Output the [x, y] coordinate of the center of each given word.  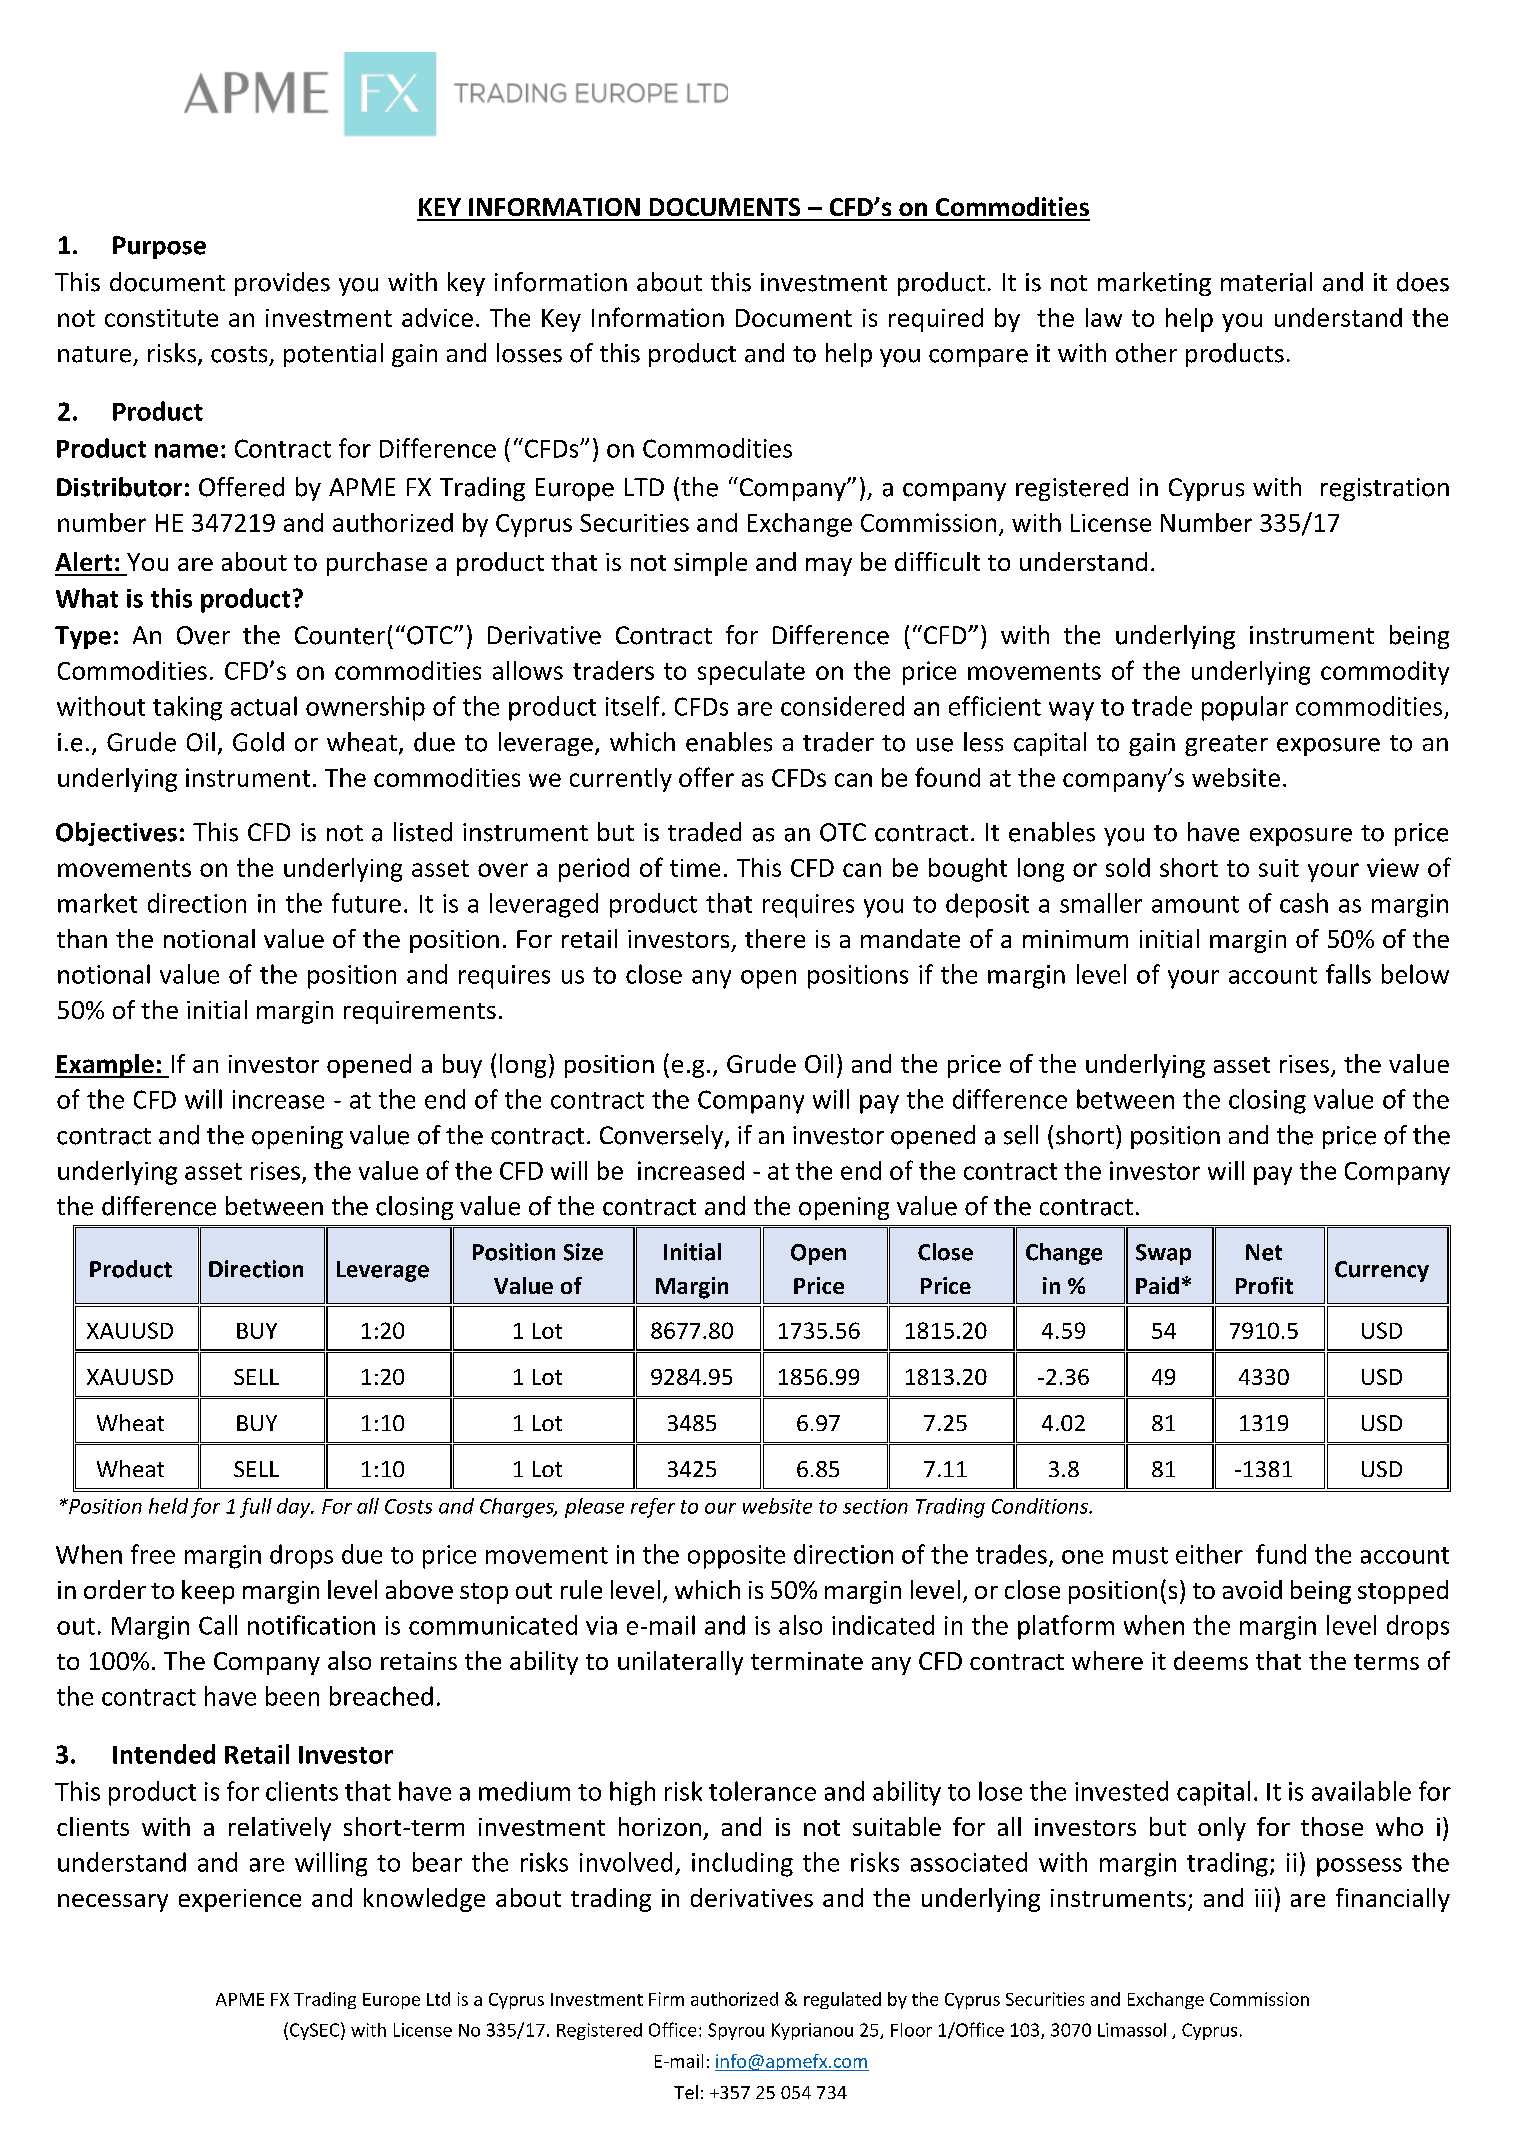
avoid [1252, 1589]
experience [240, 1900]
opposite [736, 1557]
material [1266, 282]
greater [1226, 745]
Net [1264, 1252]
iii [1263, 1898]
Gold [258, 742]
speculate [751, 673]
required [936, 320]
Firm [666, 1999]
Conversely [663, 1137]
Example [105, 1066]
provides [282, 284]
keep [208, 1592]
